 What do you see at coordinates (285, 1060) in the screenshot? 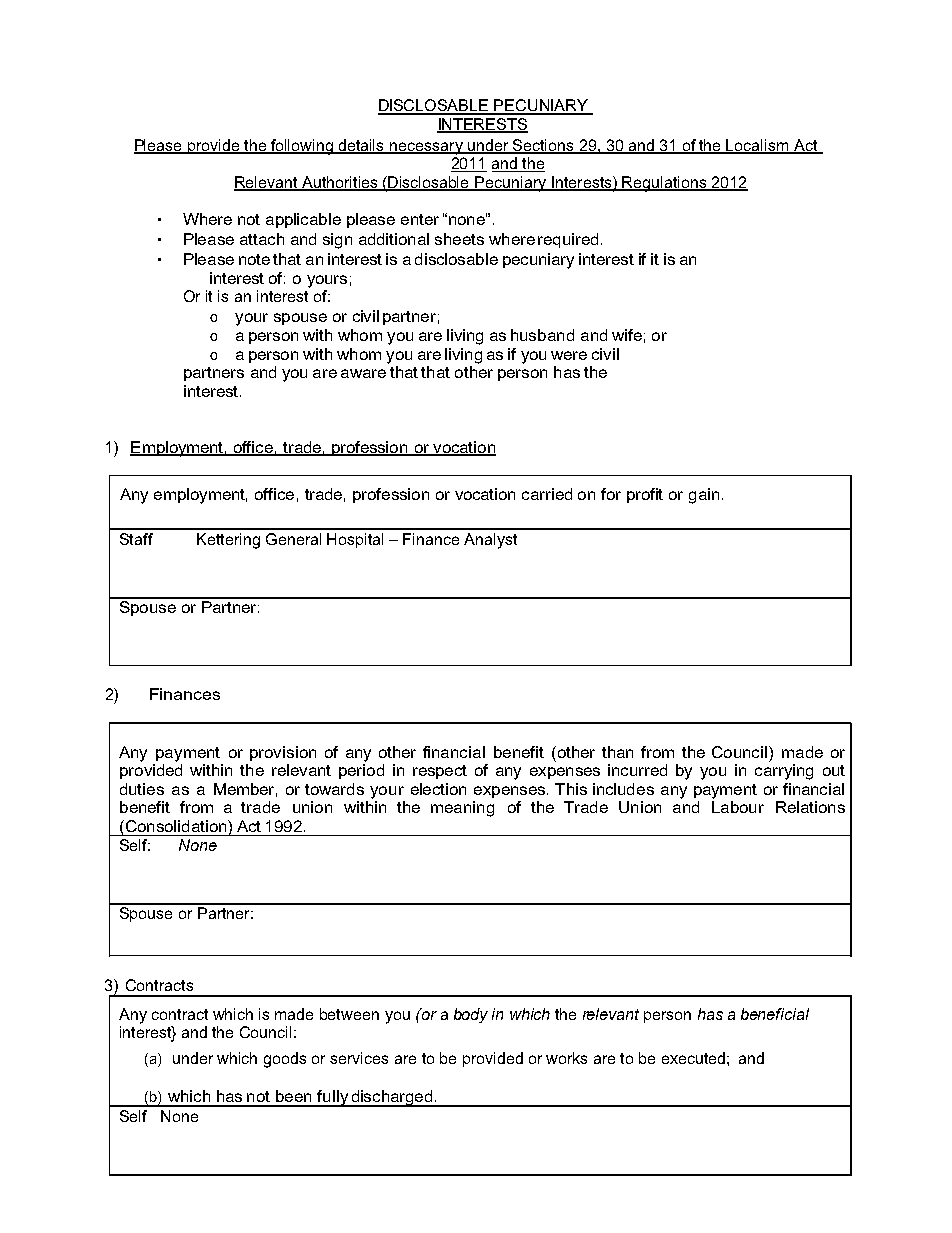
I see `goods` at bounding box center [285, 1060].
